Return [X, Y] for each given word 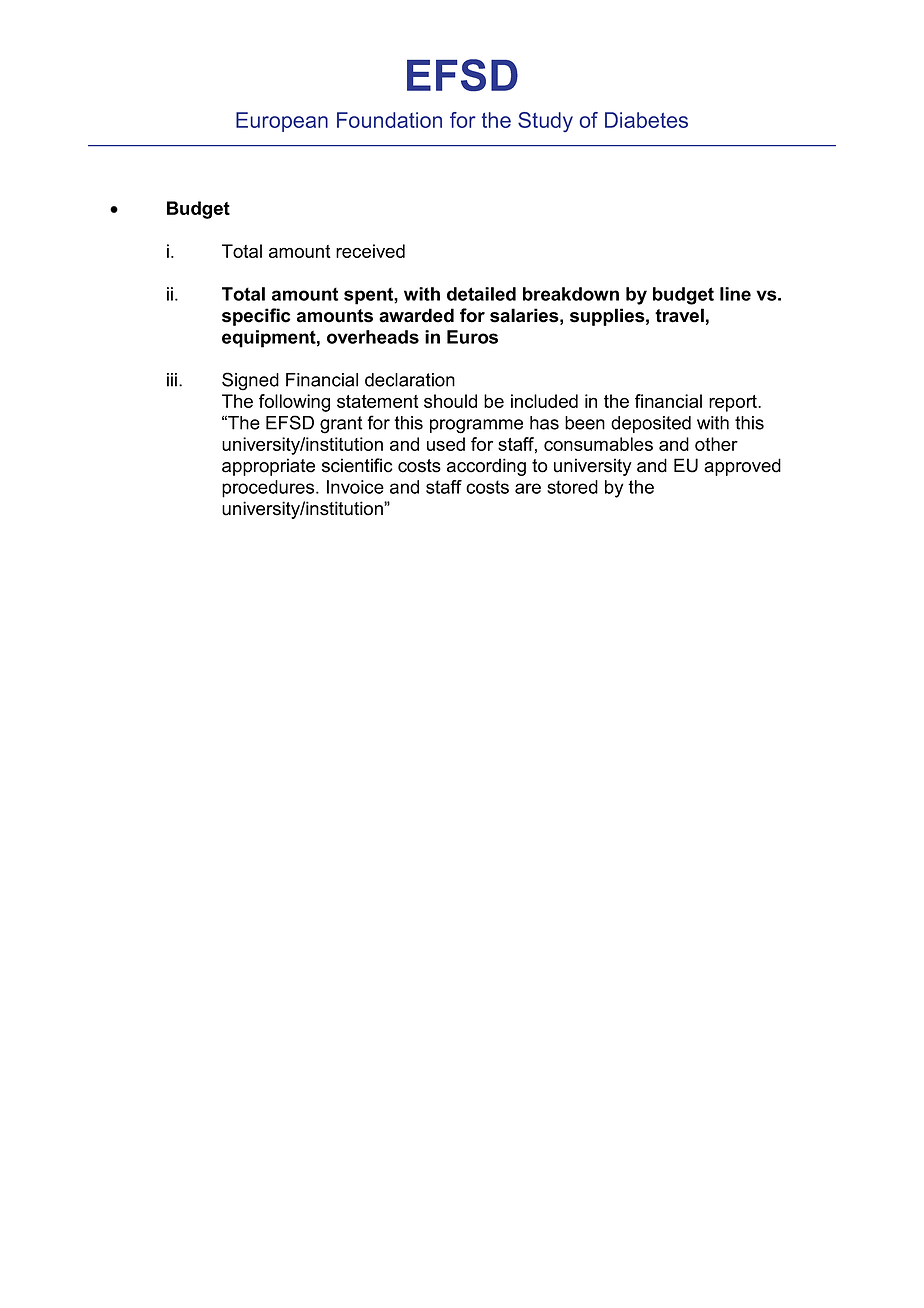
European [282, 122]
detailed [481, 294]
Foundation [389, 120]
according [486, 467]
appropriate [268, 467]
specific [256, 317]
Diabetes [646, 120]
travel [679, 315]
